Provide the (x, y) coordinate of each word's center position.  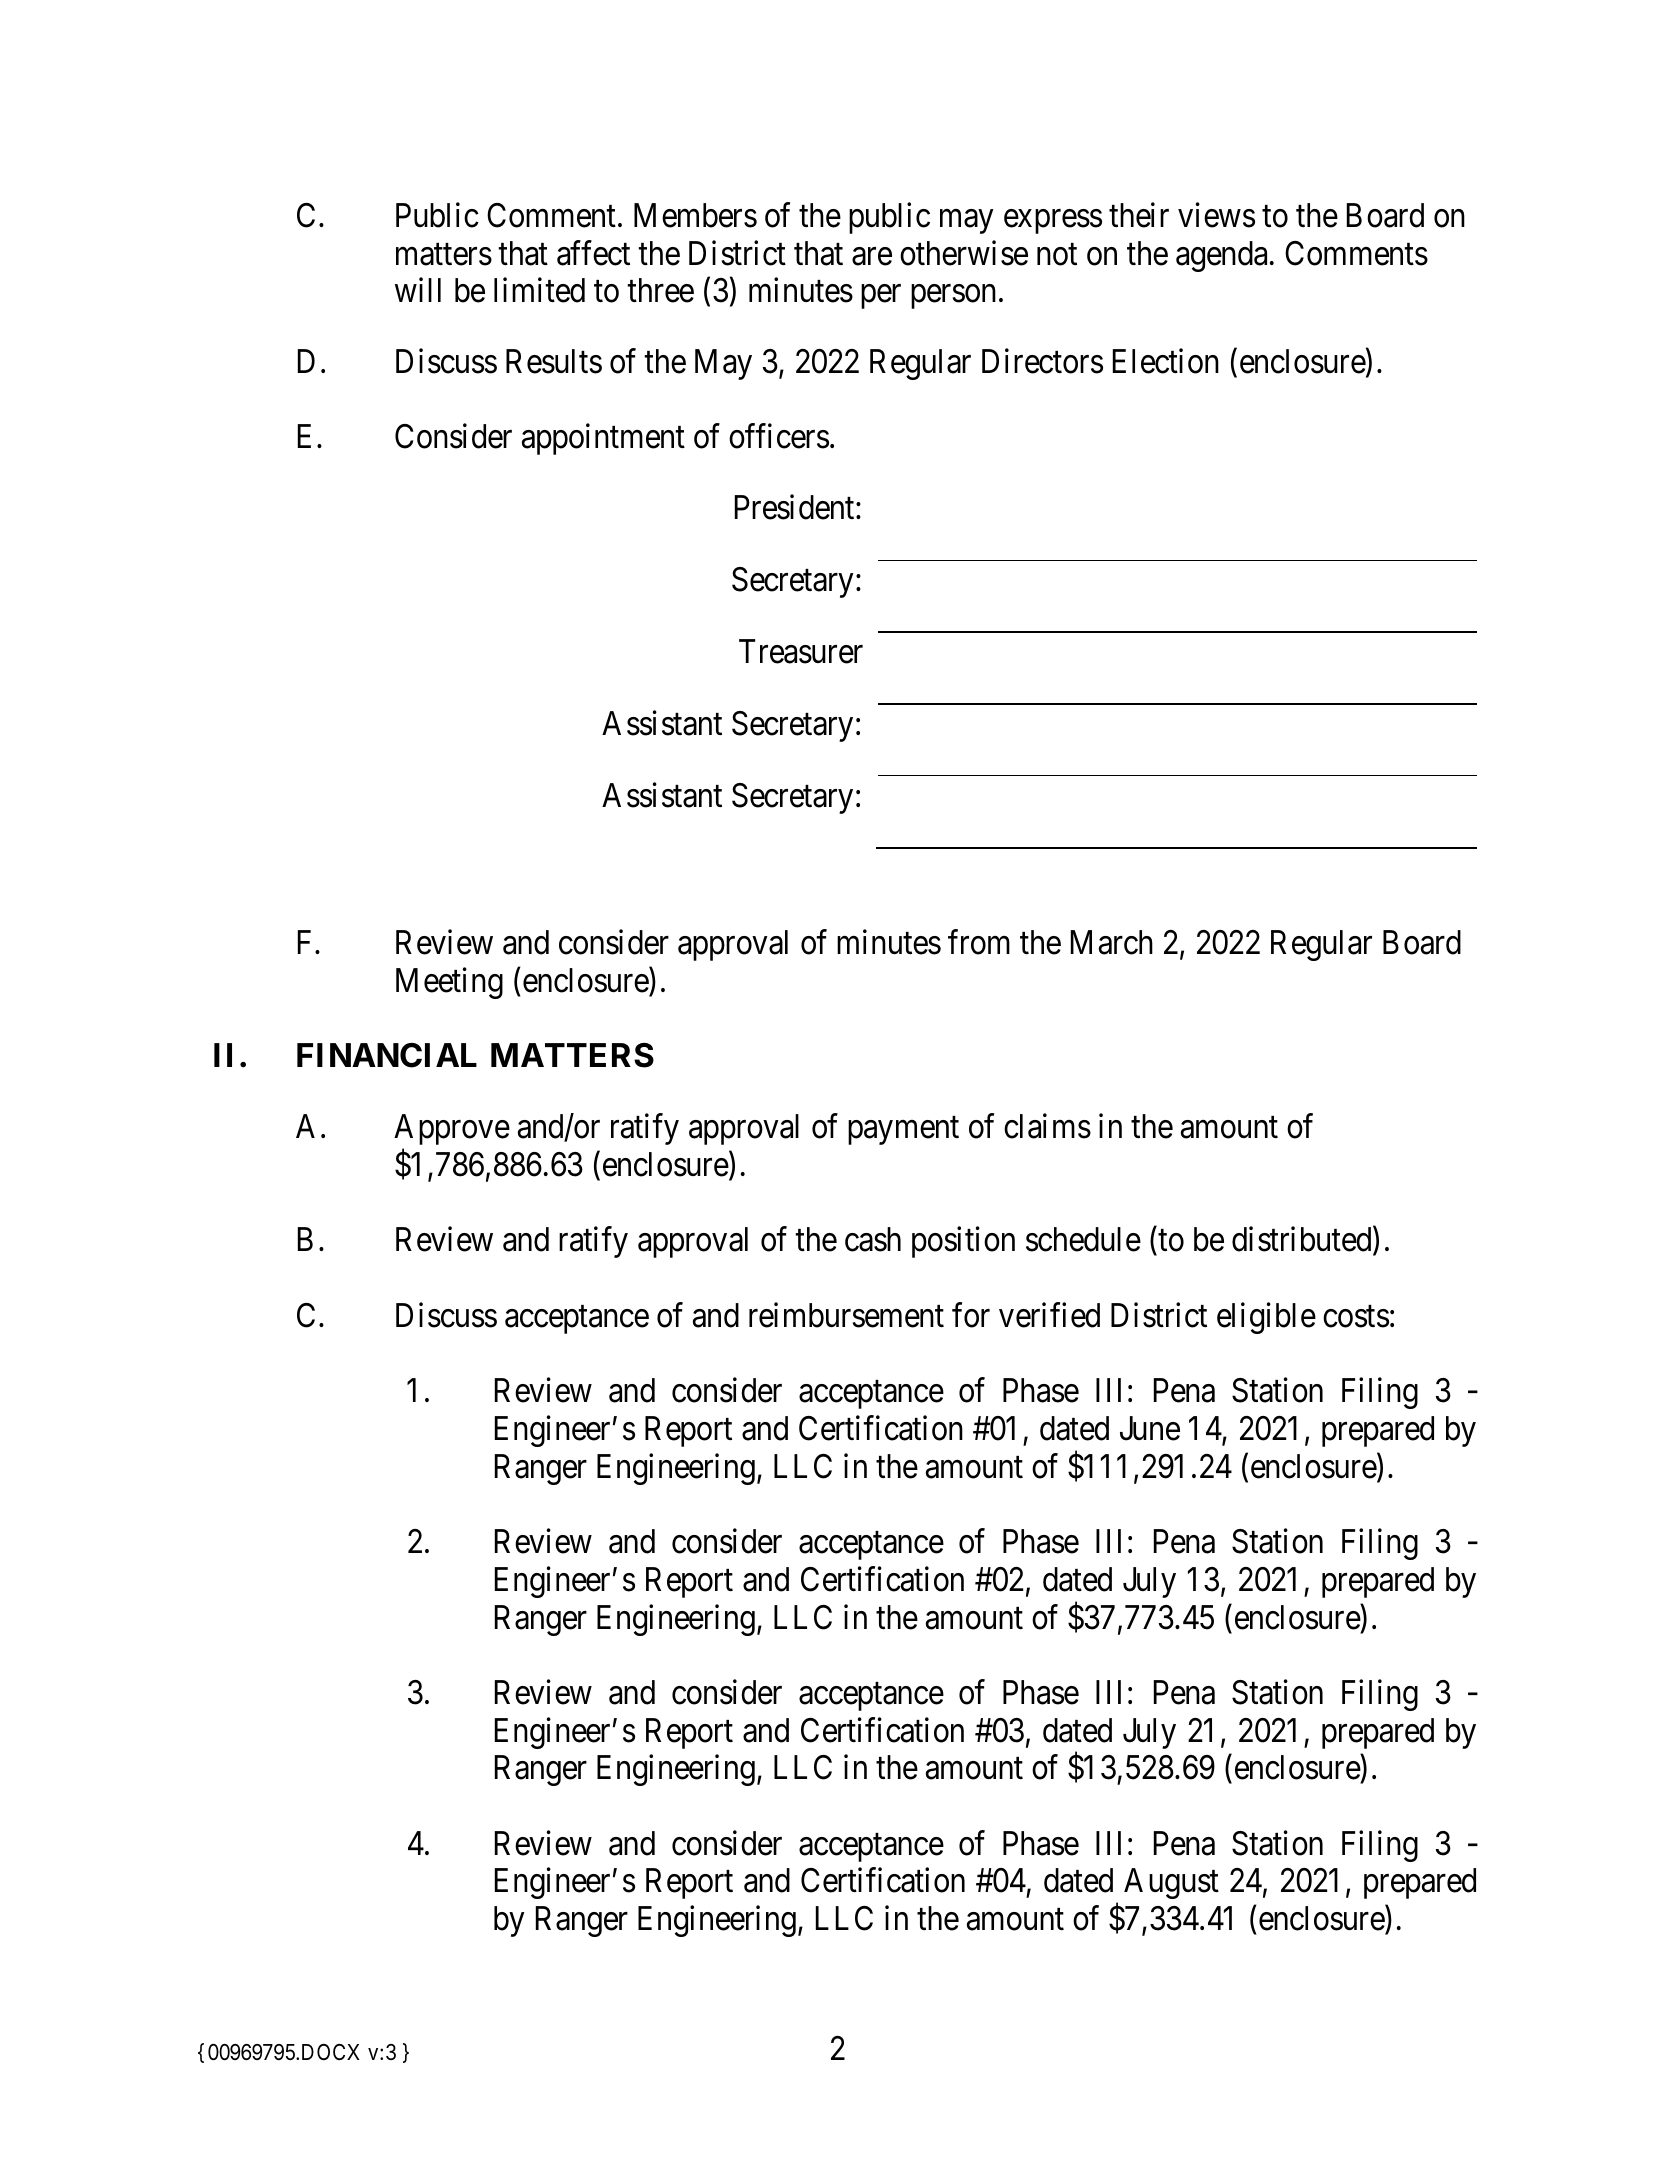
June (1150, 1428)
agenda (1221, 256)
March (1112, 942)
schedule (1083, 1239)
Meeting (449, 983)
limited (539, 290)
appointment (603, 439)
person (953, 297)
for (971, 1315)
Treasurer (801, 651)
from (979, 942)
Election (1166, 361)
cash (873, 1239)
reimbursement (846, 1315)
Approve (452, 1129)
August (1171, 1883)
